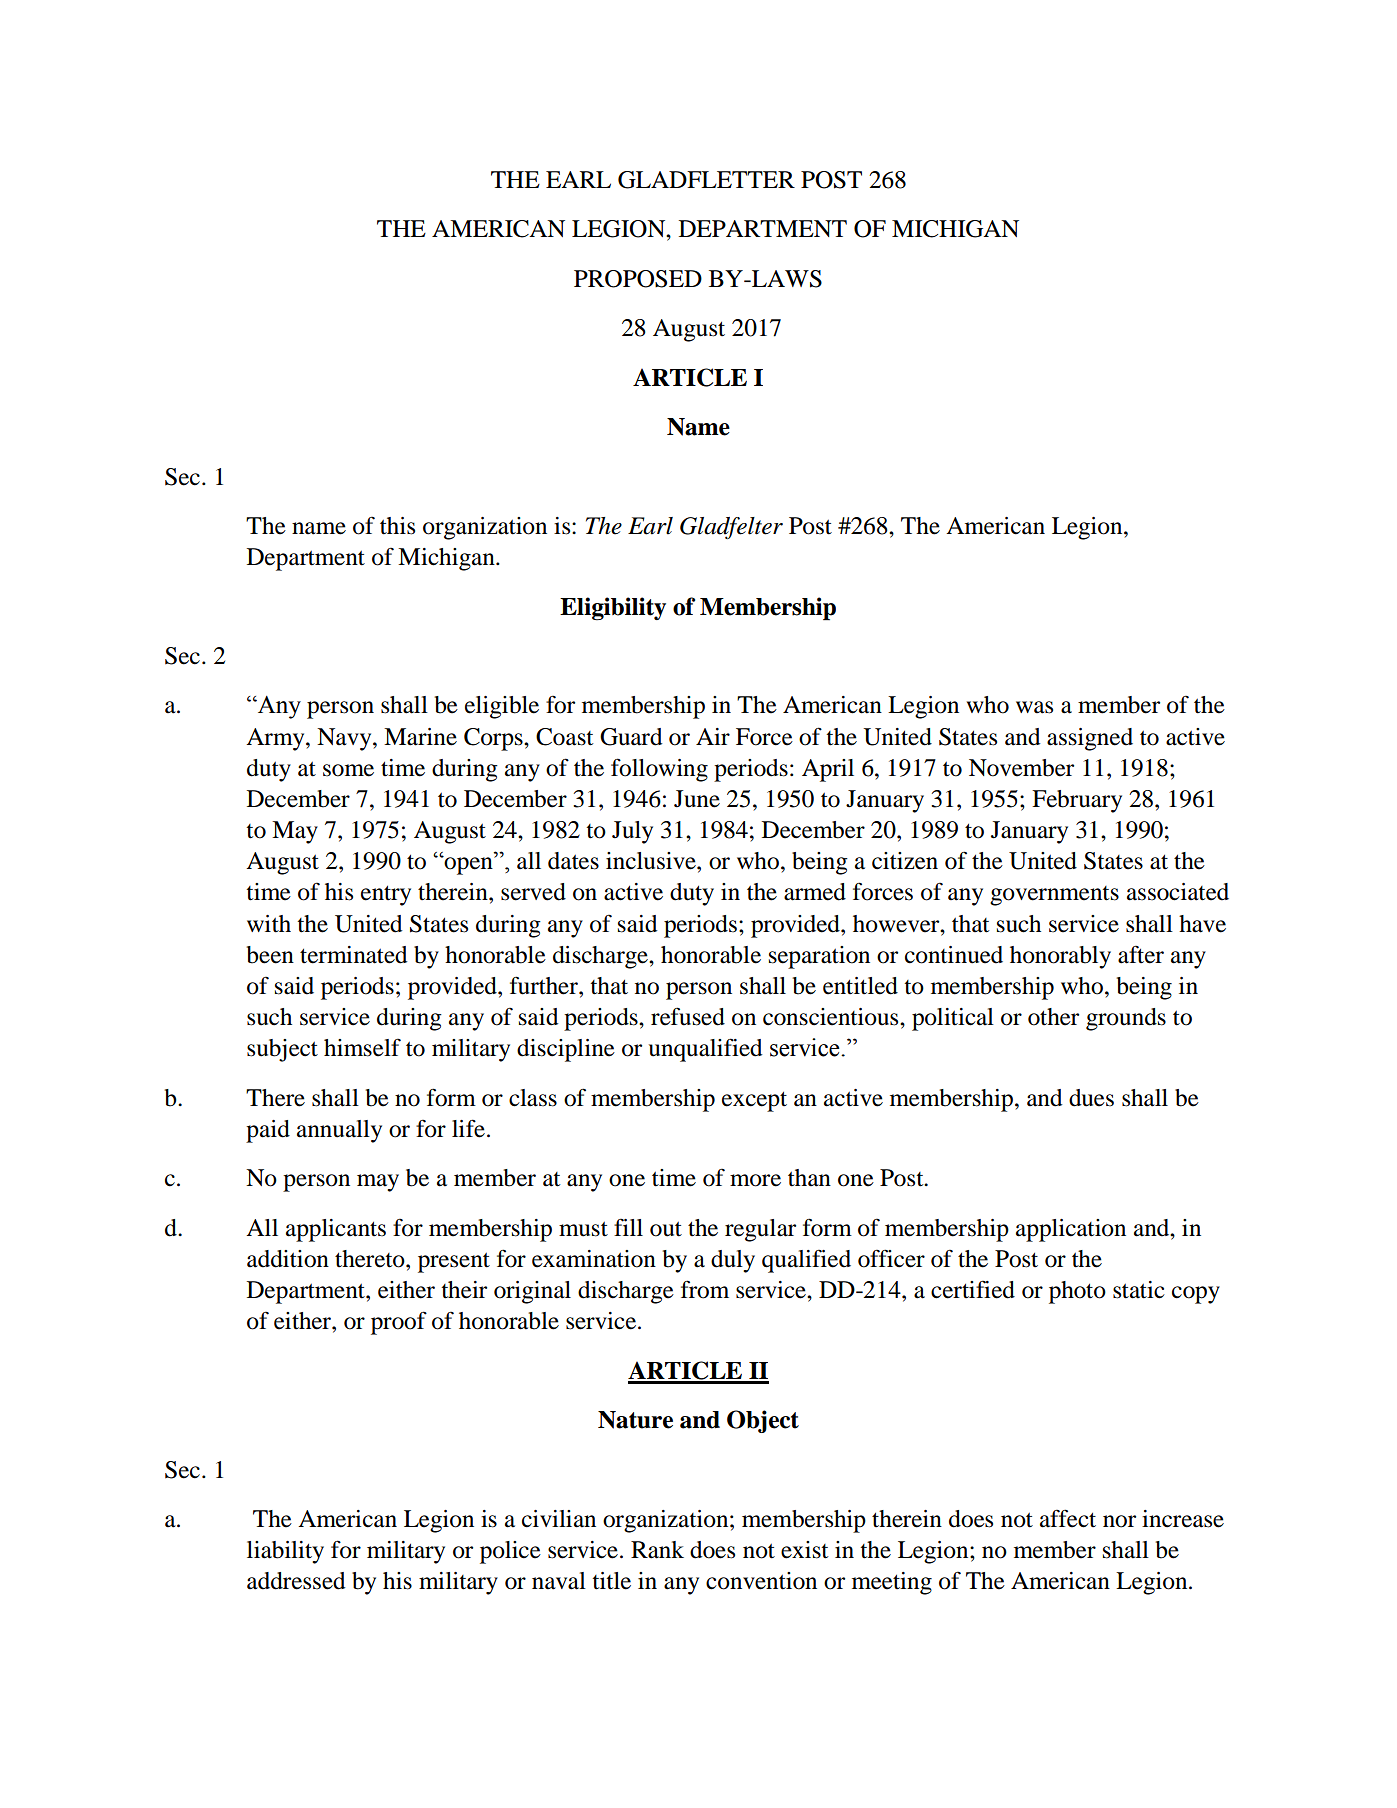 This page has width=1397, height=1808. Describe the element at coordinates (613, 609) in the page. I see `Eligibility` at that location.
